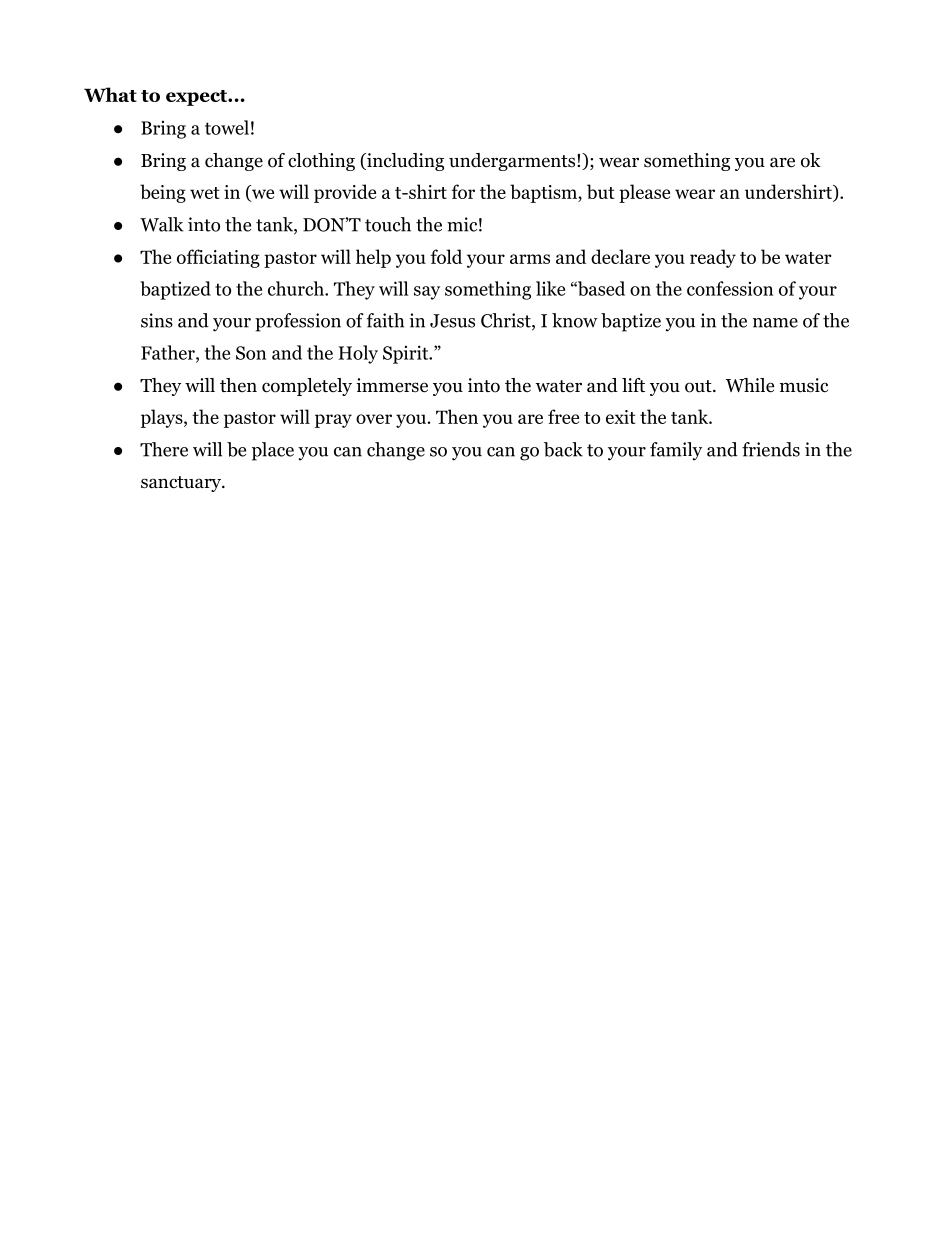 Image resolution: width=952 pixels, height=1233 pixels. I want to click on touch, so click(388, 224).
